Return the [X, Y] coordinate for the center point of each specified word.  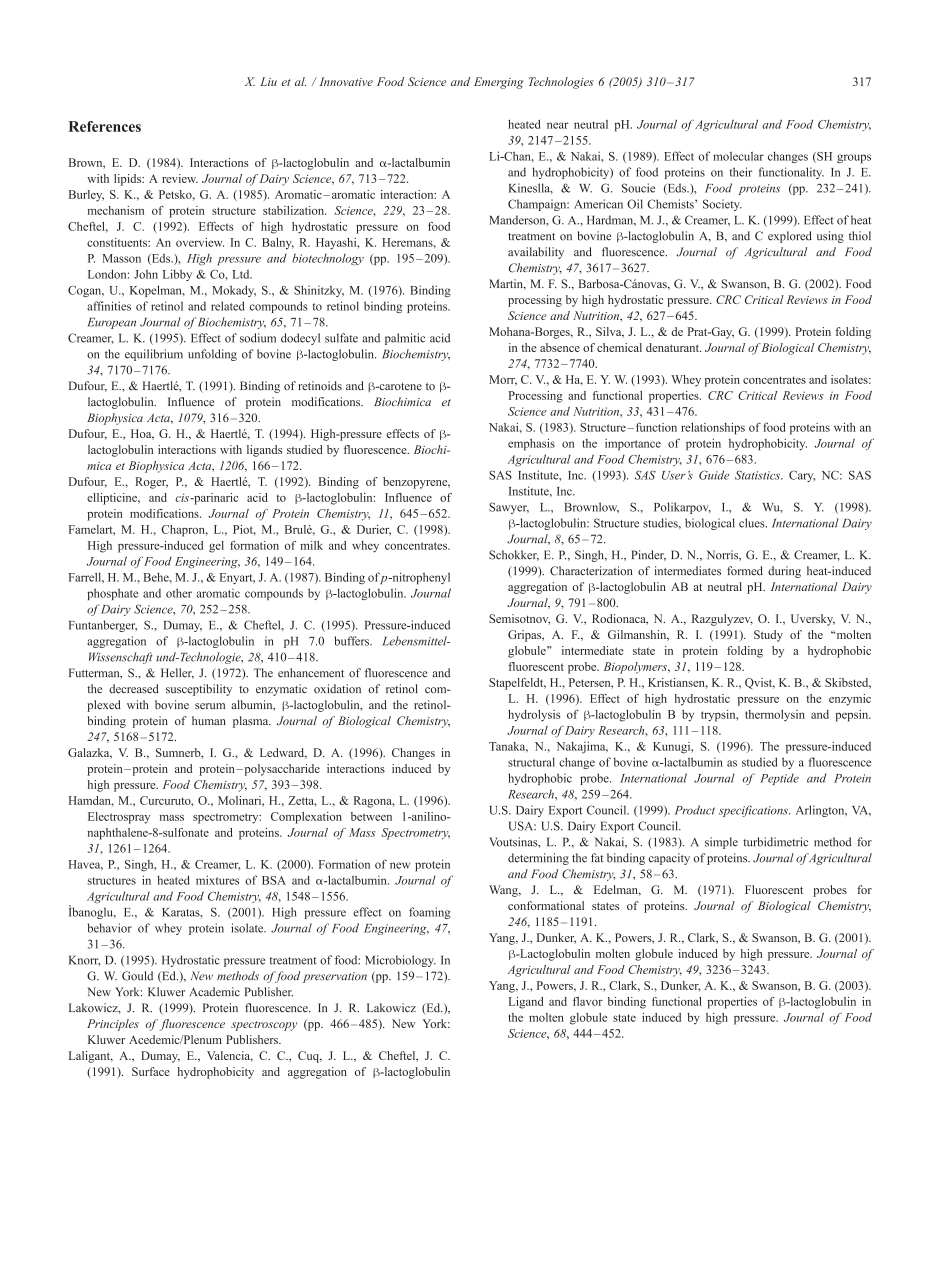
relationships [713, 428]
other [179, 593]
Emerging [498, 83]
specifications [754, 811]
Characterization [591, 571]
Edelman [617, 890]
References [105, 126]
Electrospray [119, 818]
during [784, 572]
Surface [151, 1071]
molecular [738, 156]
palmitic [405, 339]
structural [531, 762]
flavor [588, 1001]
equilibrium [154, 355]
